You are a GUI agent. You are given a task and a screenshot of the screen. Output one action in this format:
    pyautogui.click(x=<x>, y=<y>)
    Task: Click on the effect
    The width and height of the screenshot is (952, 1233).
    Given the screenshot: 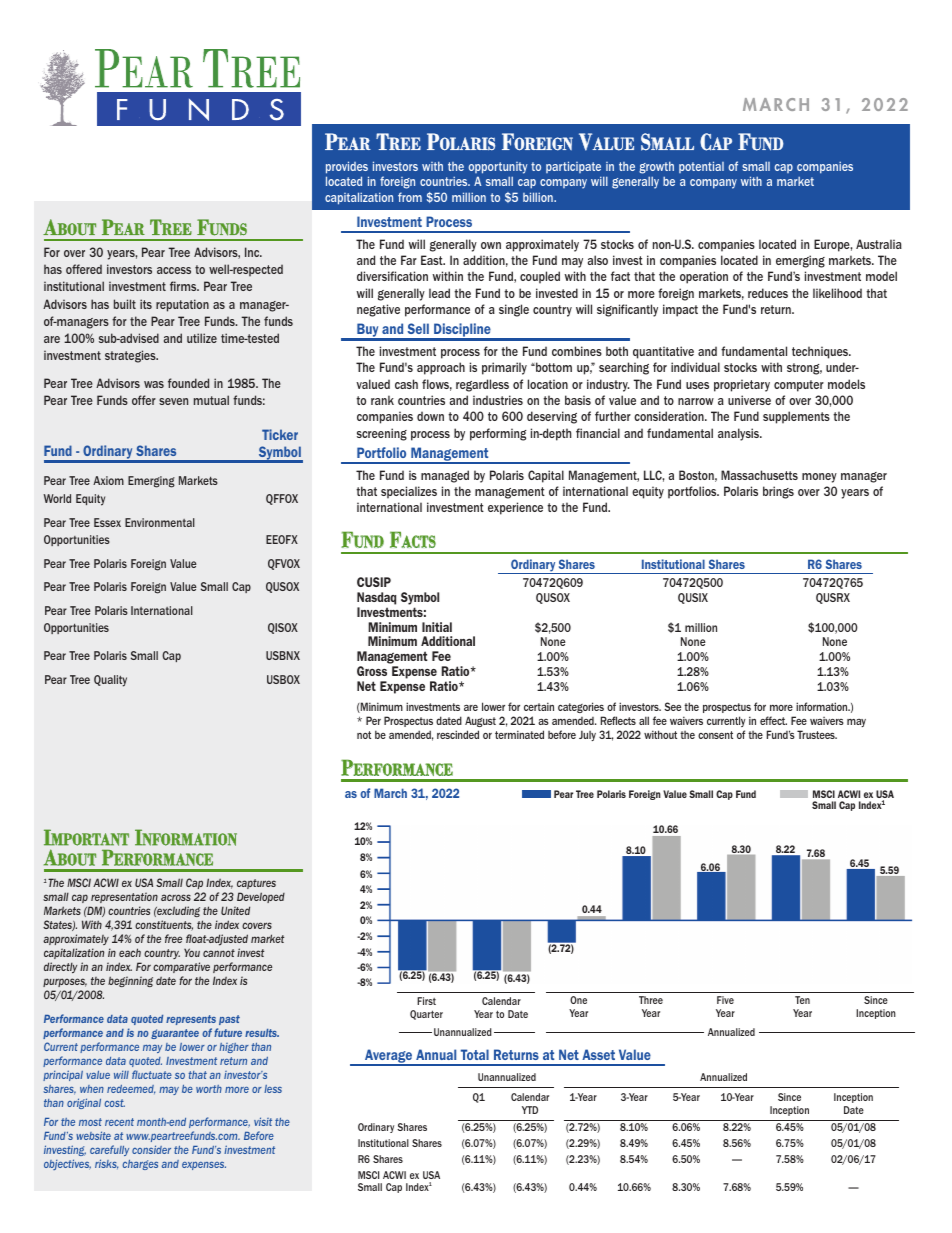 What is the action you would take?
    pyautogui.click(x=773, y=720)
